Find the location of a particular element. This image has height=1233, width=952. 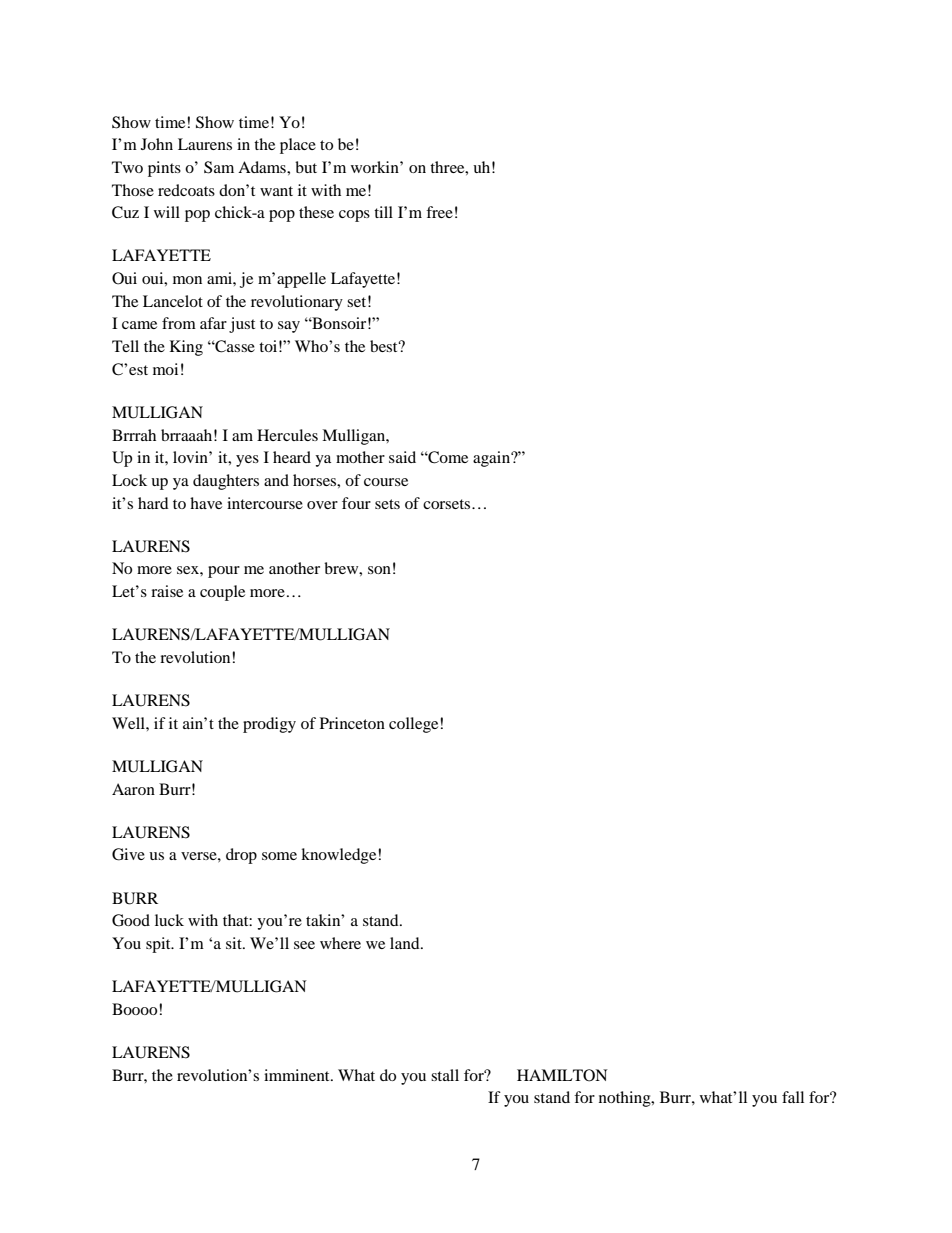

stall is located at coordinates (445, 1075).
